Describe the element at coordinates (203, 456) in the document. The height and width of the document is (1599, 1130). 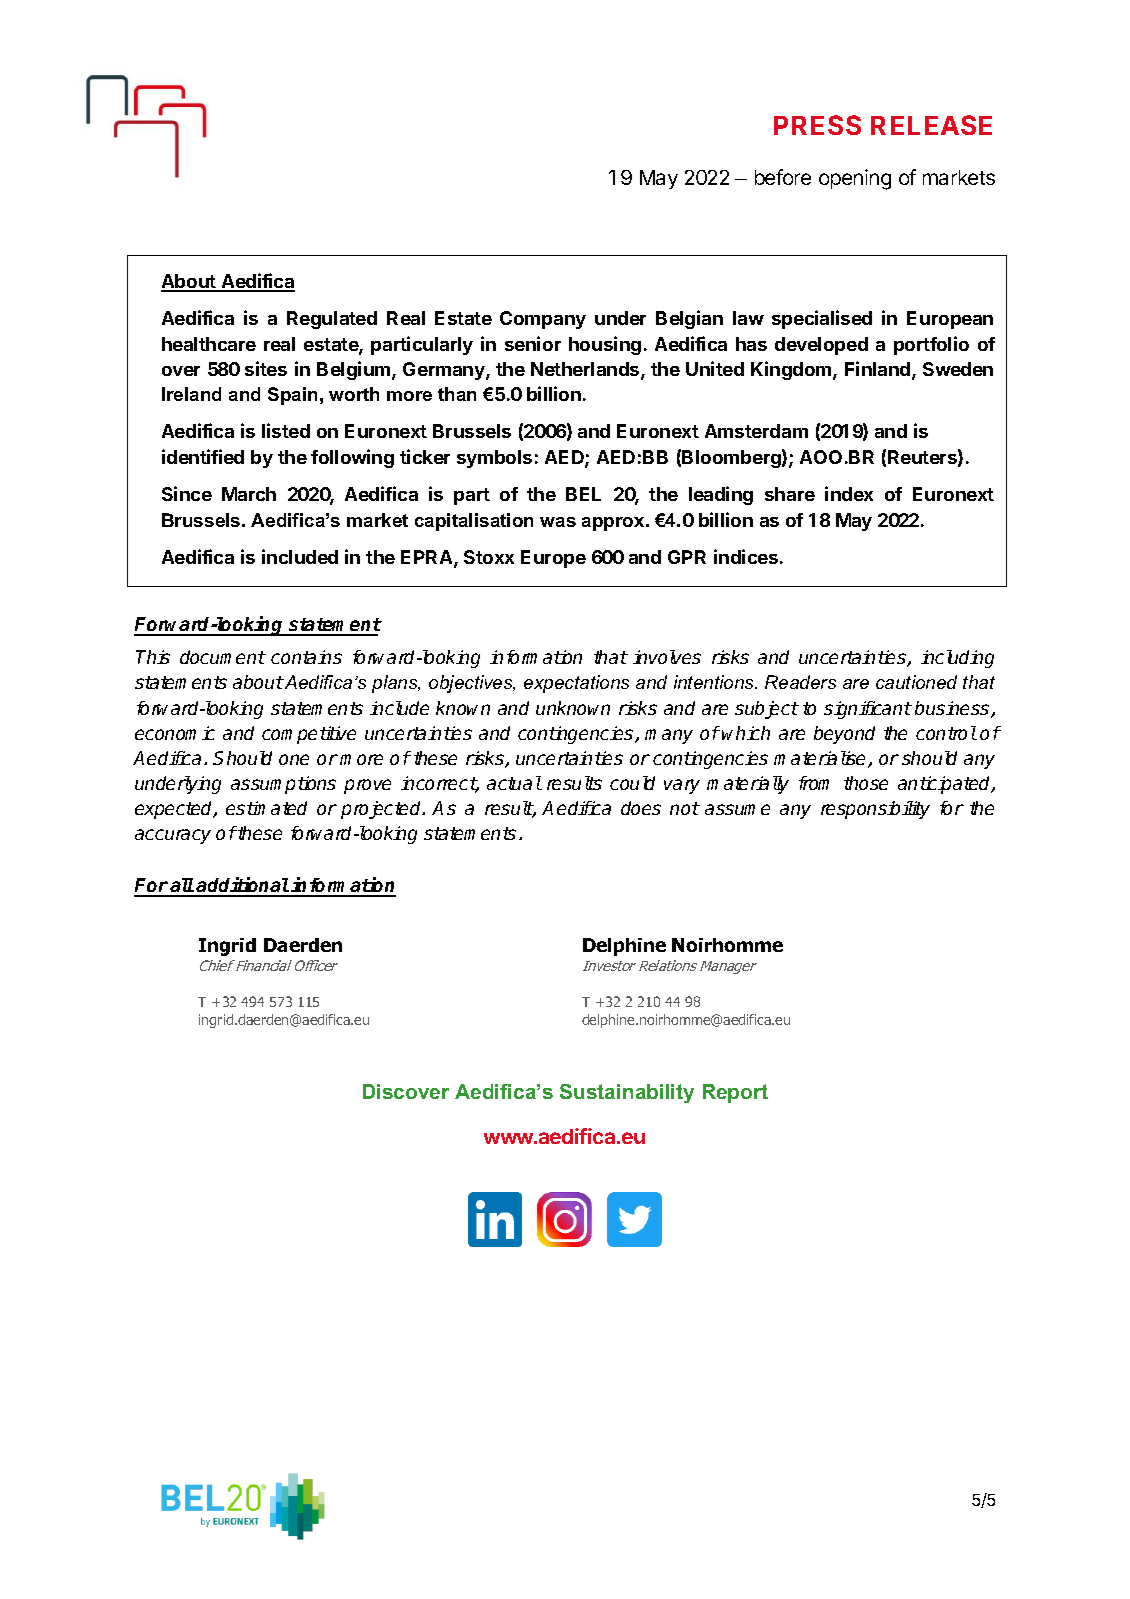
I see `identified` at that location.
